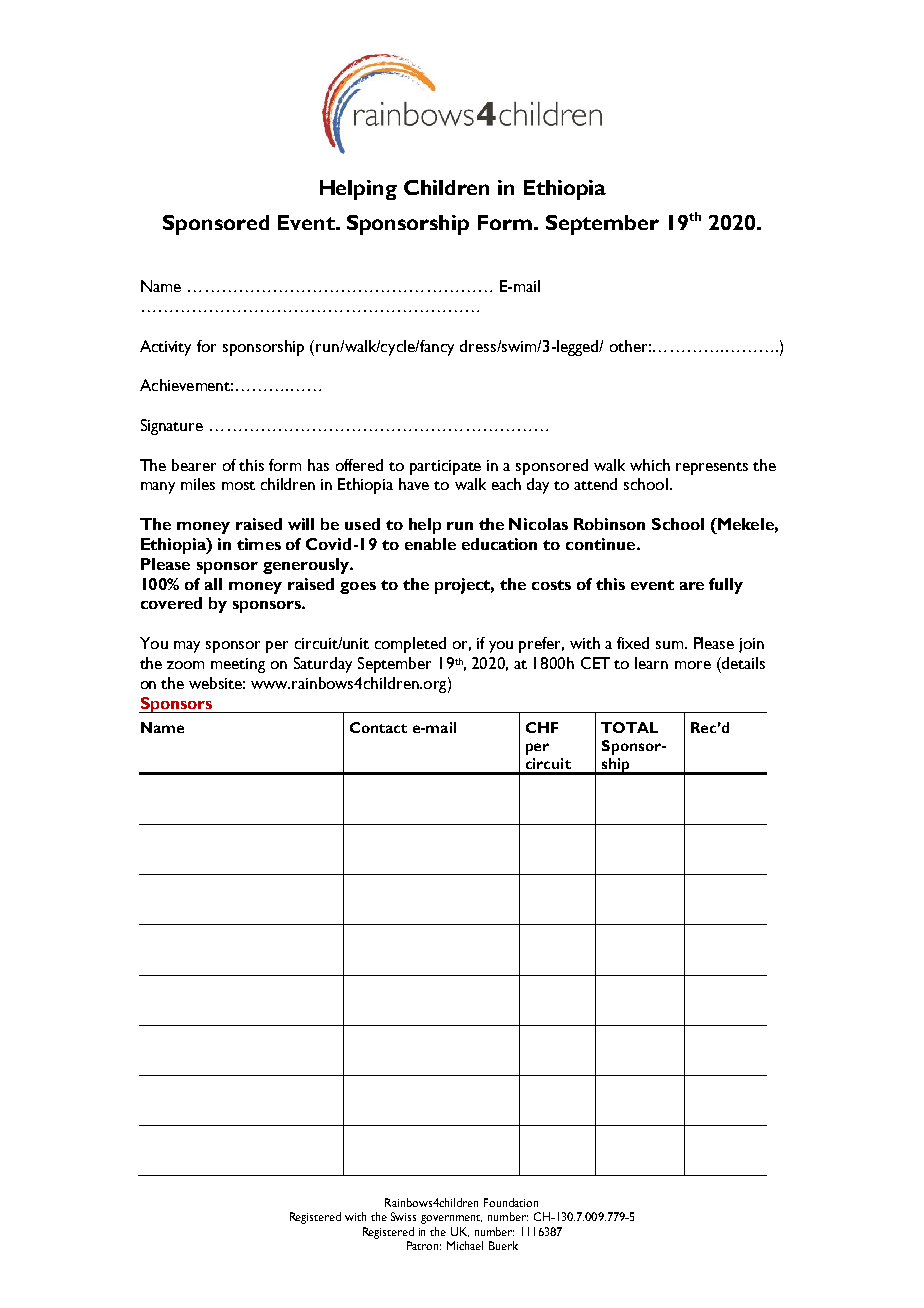 This page has height=1308, width=924. I want to click on TOTAL, so click(629, 727).
